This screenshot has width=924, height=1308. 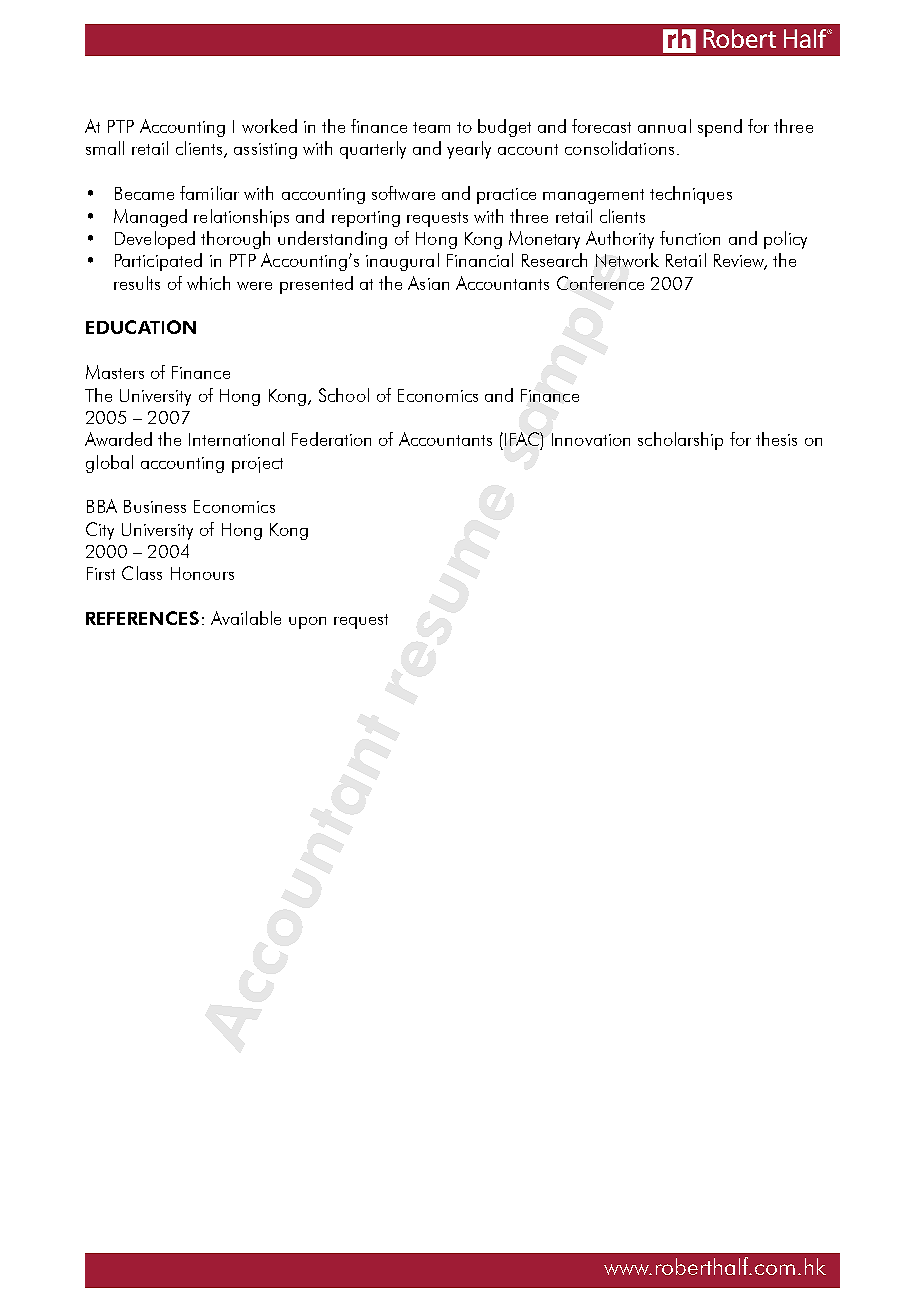 What do you see at coordinates (469, 150) in the screenshot?
I see `yearly` at bounding box center [469, 150].
